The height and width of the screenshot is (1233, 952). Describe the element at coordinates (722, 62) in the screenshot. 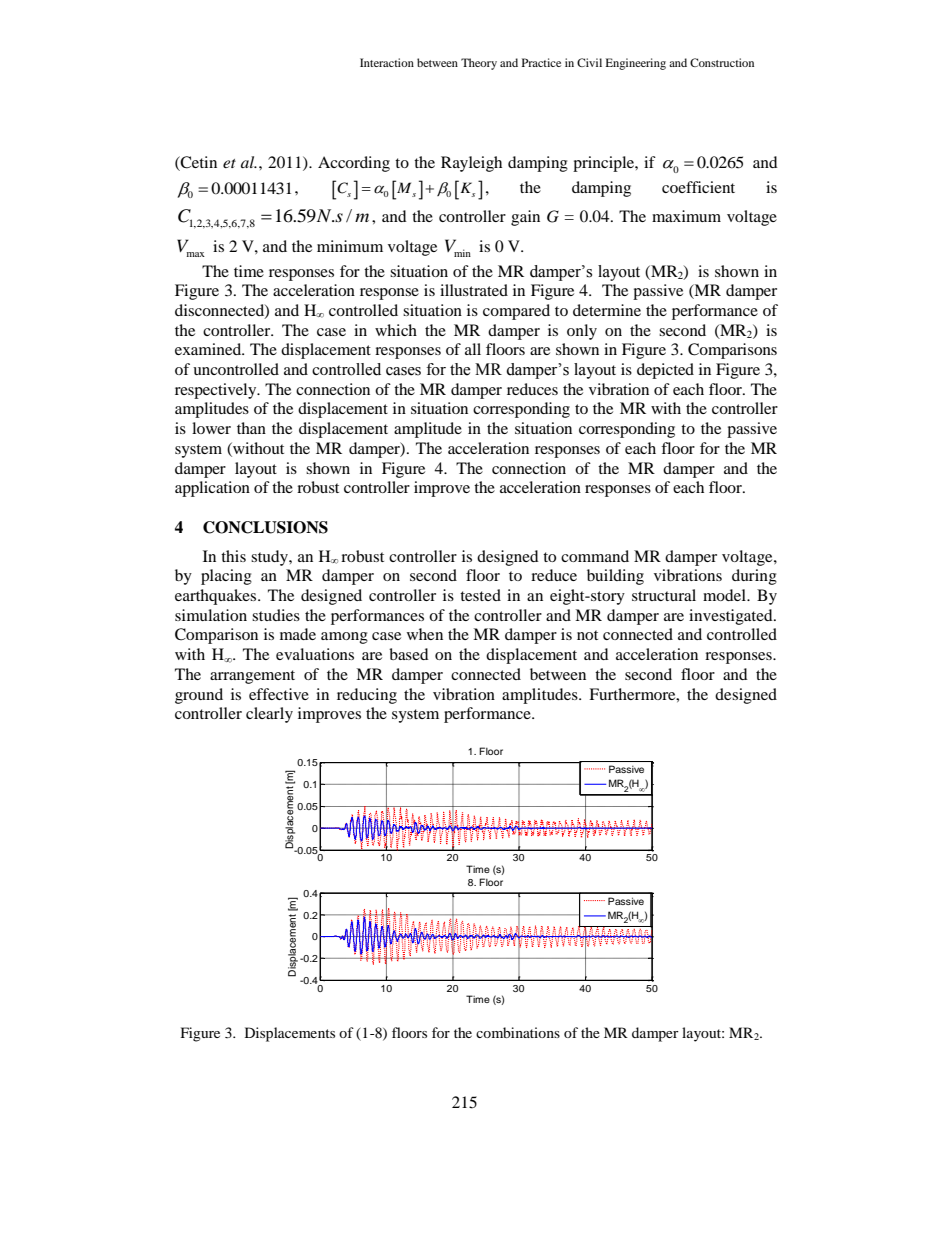

I see `Construction` at that location.
